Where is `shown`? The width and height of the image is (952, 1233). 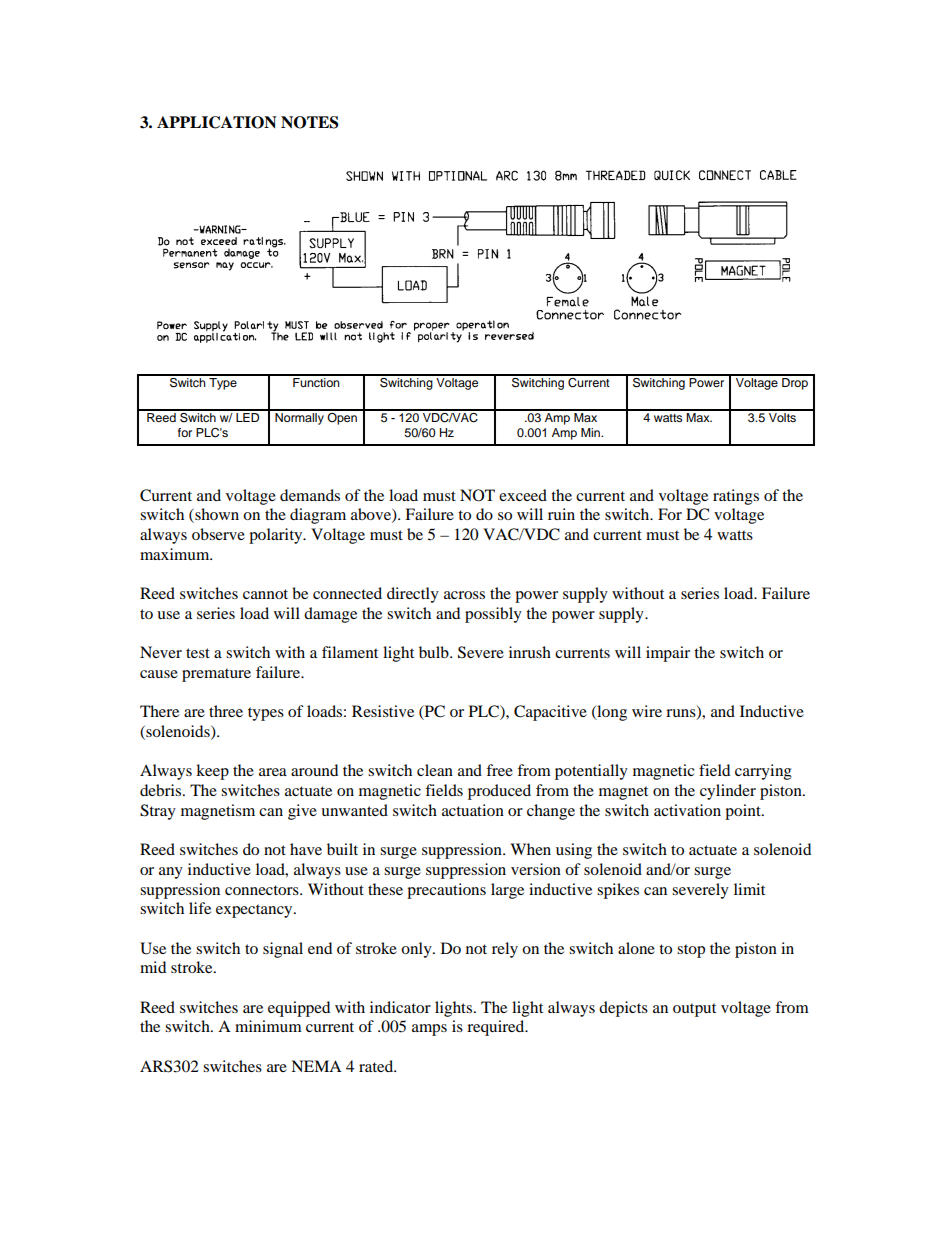 shown is located at coordinates (216, 515).
